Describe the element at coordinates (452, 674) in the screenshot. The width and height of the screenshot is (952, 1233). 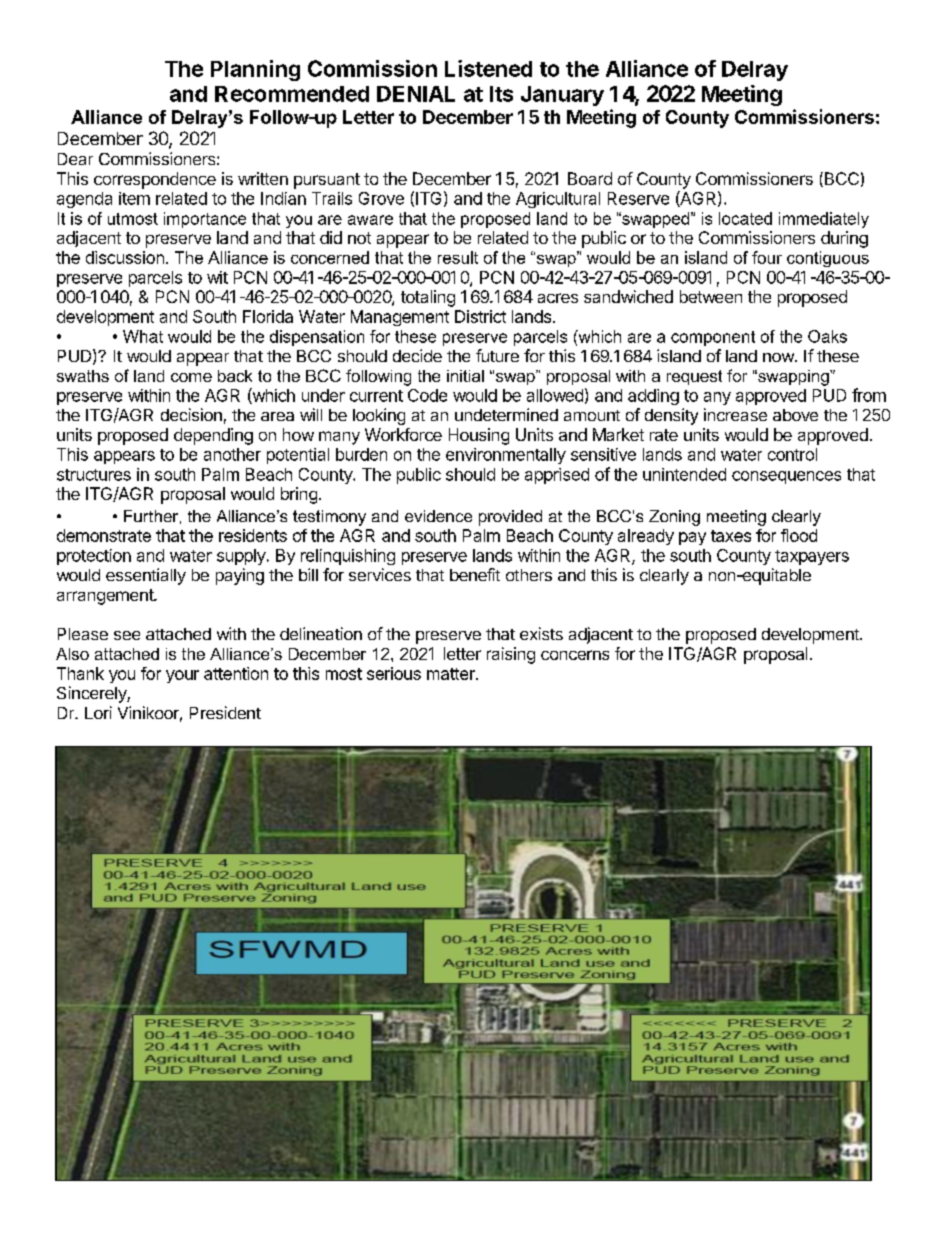
I see `matter` at that location.
